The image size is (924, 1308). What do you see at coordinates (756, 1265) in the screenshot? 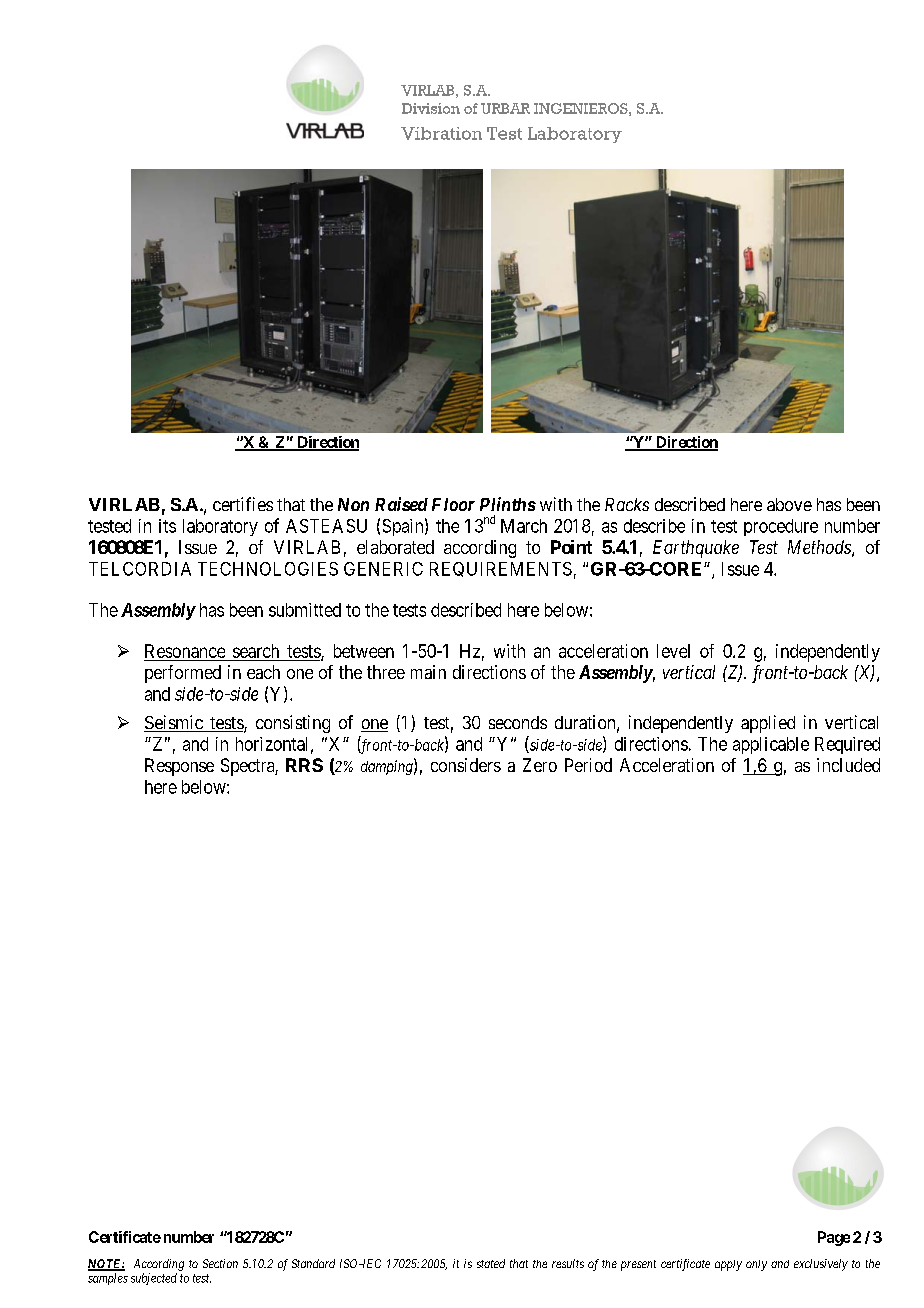
I see `only` at bounding box center [756, 1265].
